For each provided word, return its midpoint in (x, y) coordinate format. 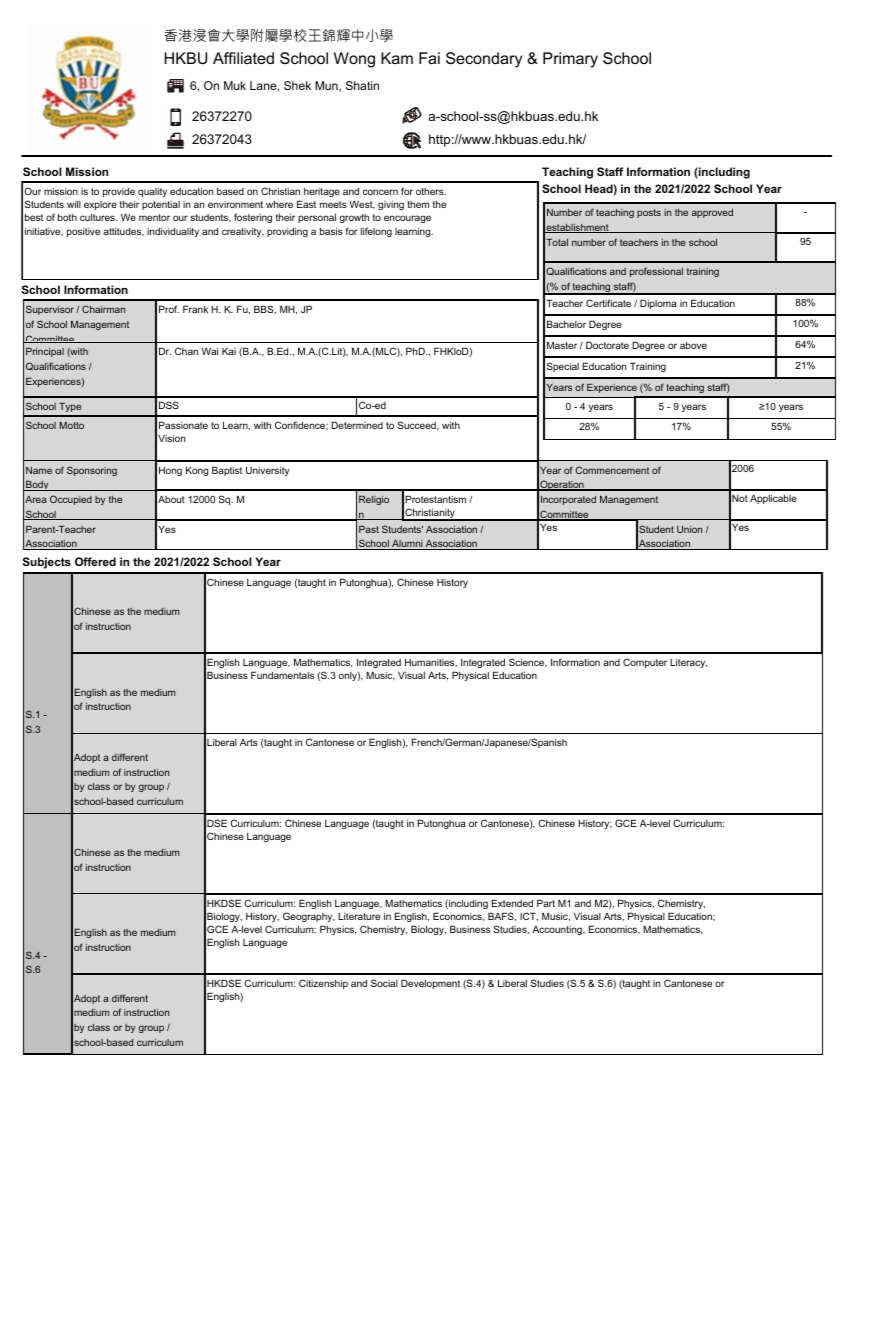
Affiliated (243, 58)
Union (689, 529)
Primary (570, 60)
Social (384, 983)
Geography (309, 917)
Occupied (71, 500)
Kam (397, 58)
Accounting (558, 930)
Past (369, 529)
